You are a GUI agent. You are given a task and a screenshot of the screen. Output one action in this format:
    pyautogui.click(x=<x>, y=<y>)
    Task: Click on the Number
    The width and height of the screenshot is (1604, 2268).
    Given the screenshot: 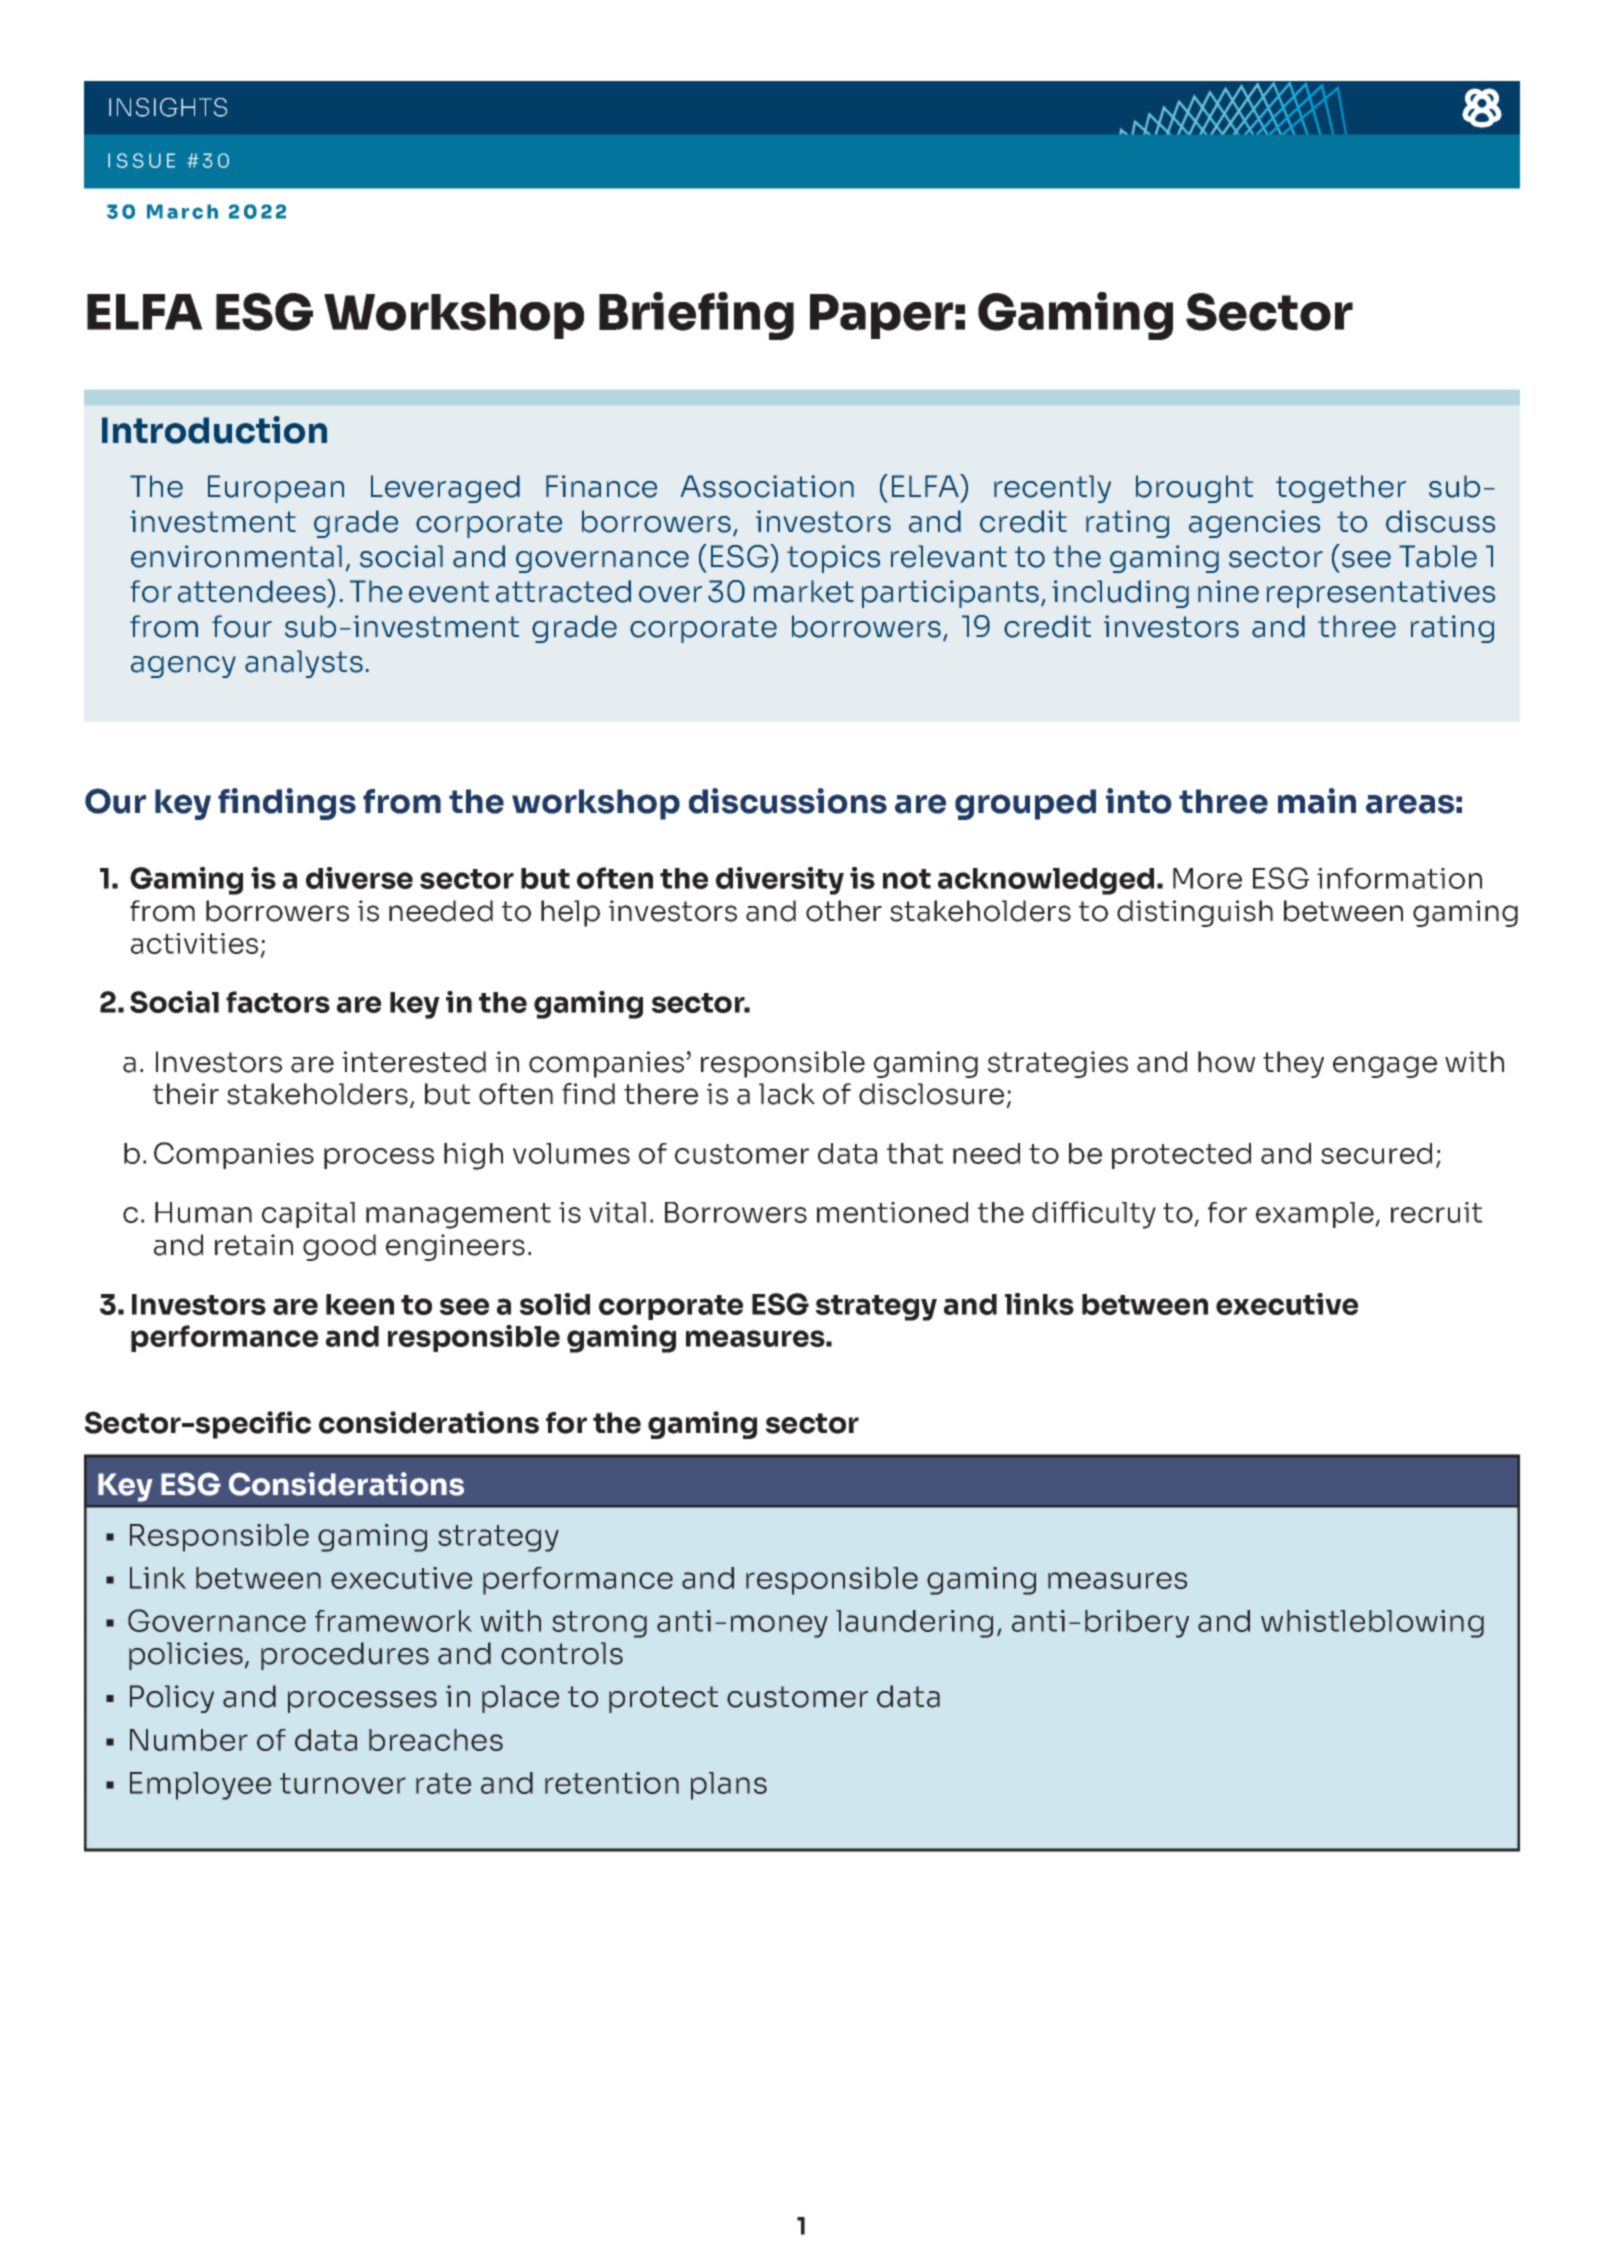 What is the action you would take?
    pyautogui.click(x=189, y=1740)
